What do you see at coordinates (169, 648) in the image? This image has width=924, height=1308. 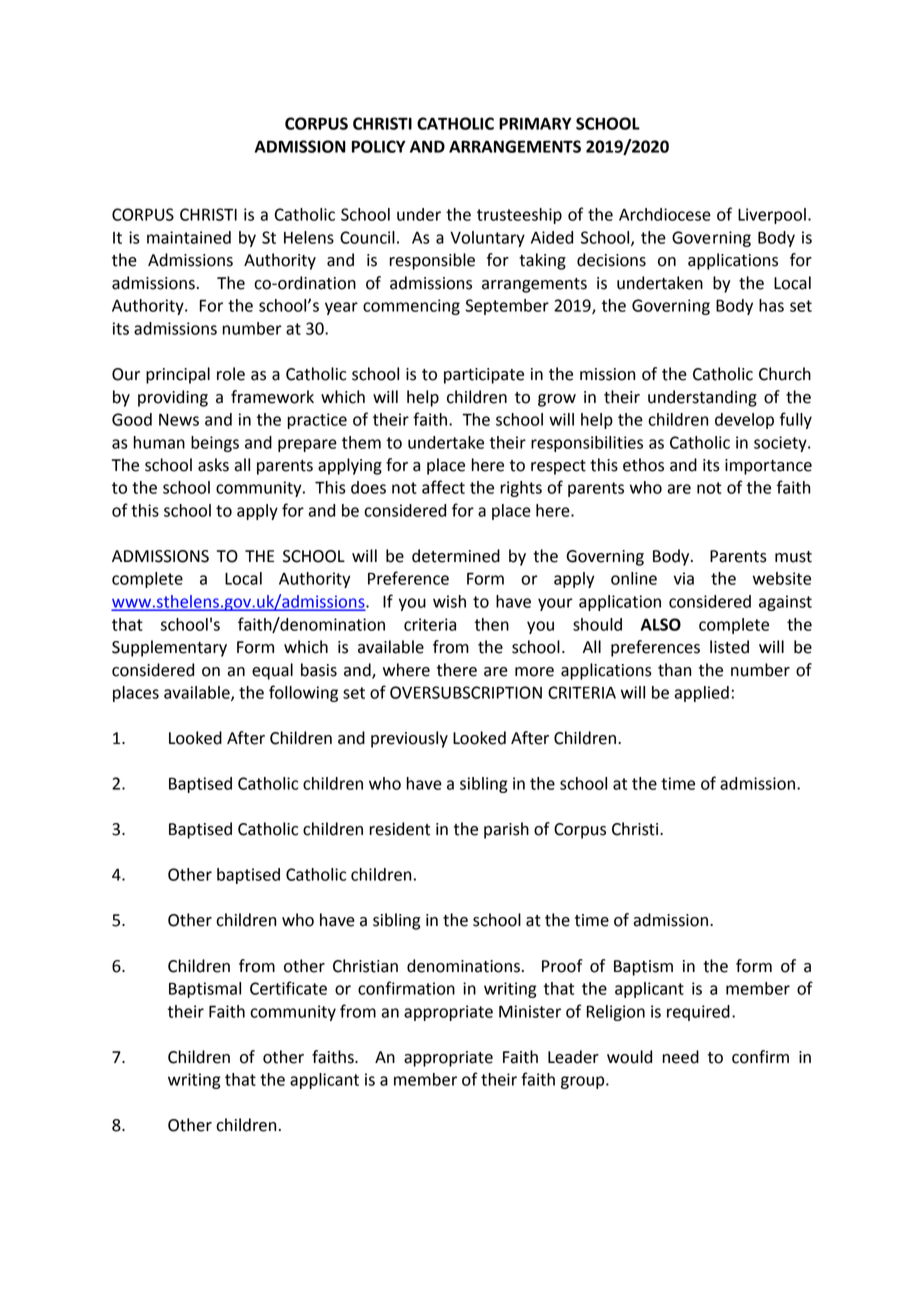 I see `Supplementary` at bounding box center [169, 648].
